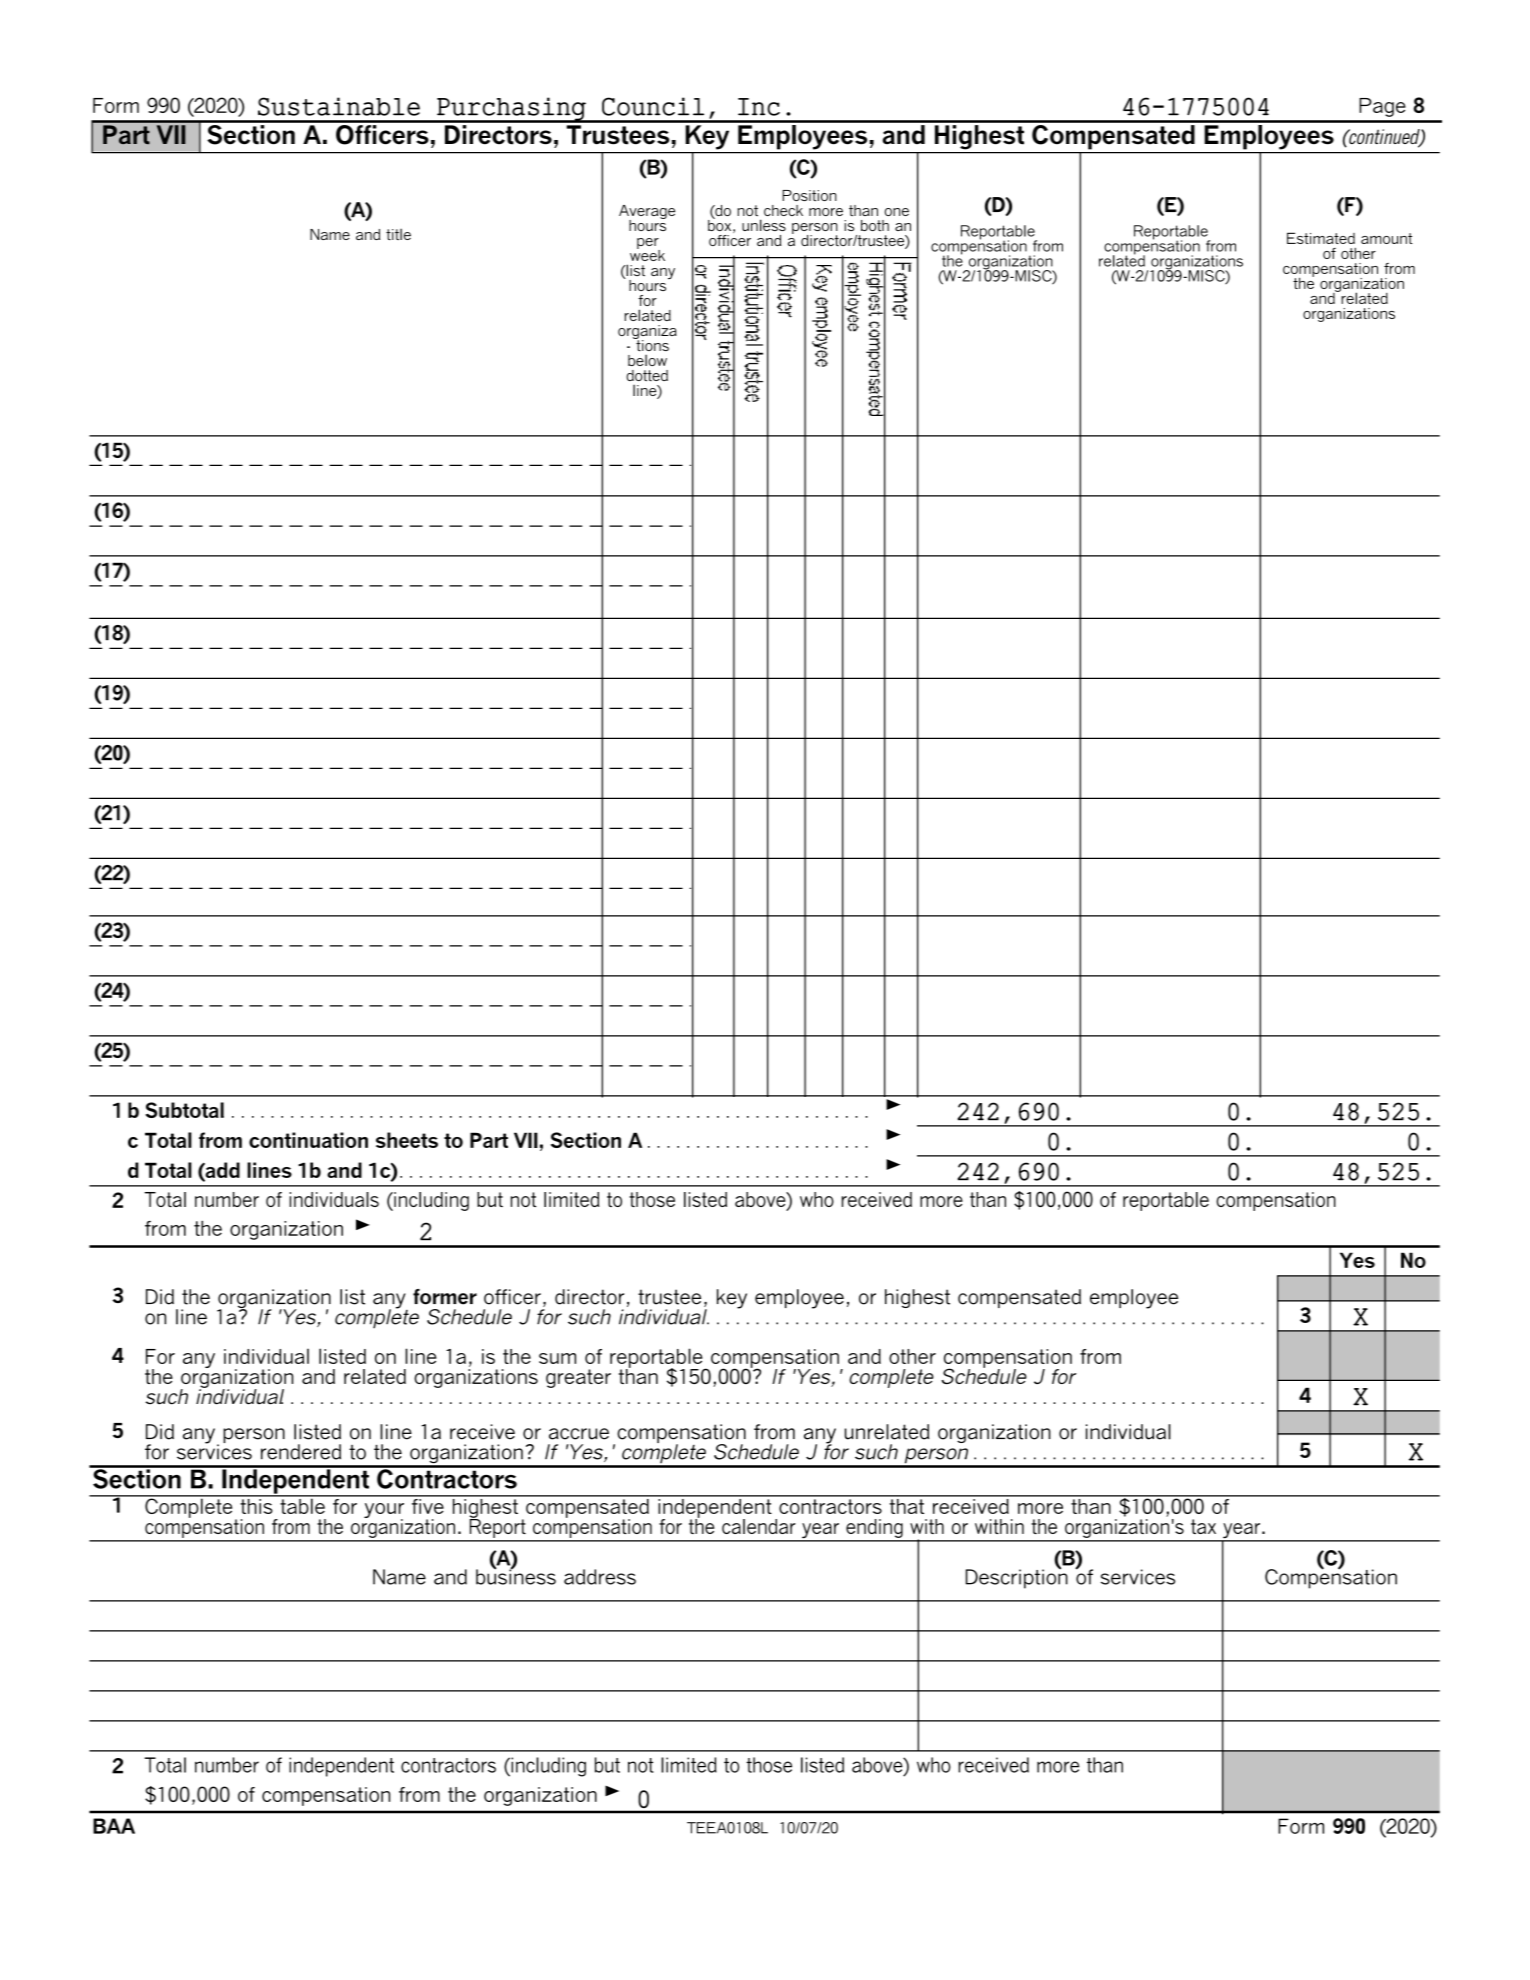  Describe the element at coordinates (114, 1826) in the image. I see `BAA` at that location.
